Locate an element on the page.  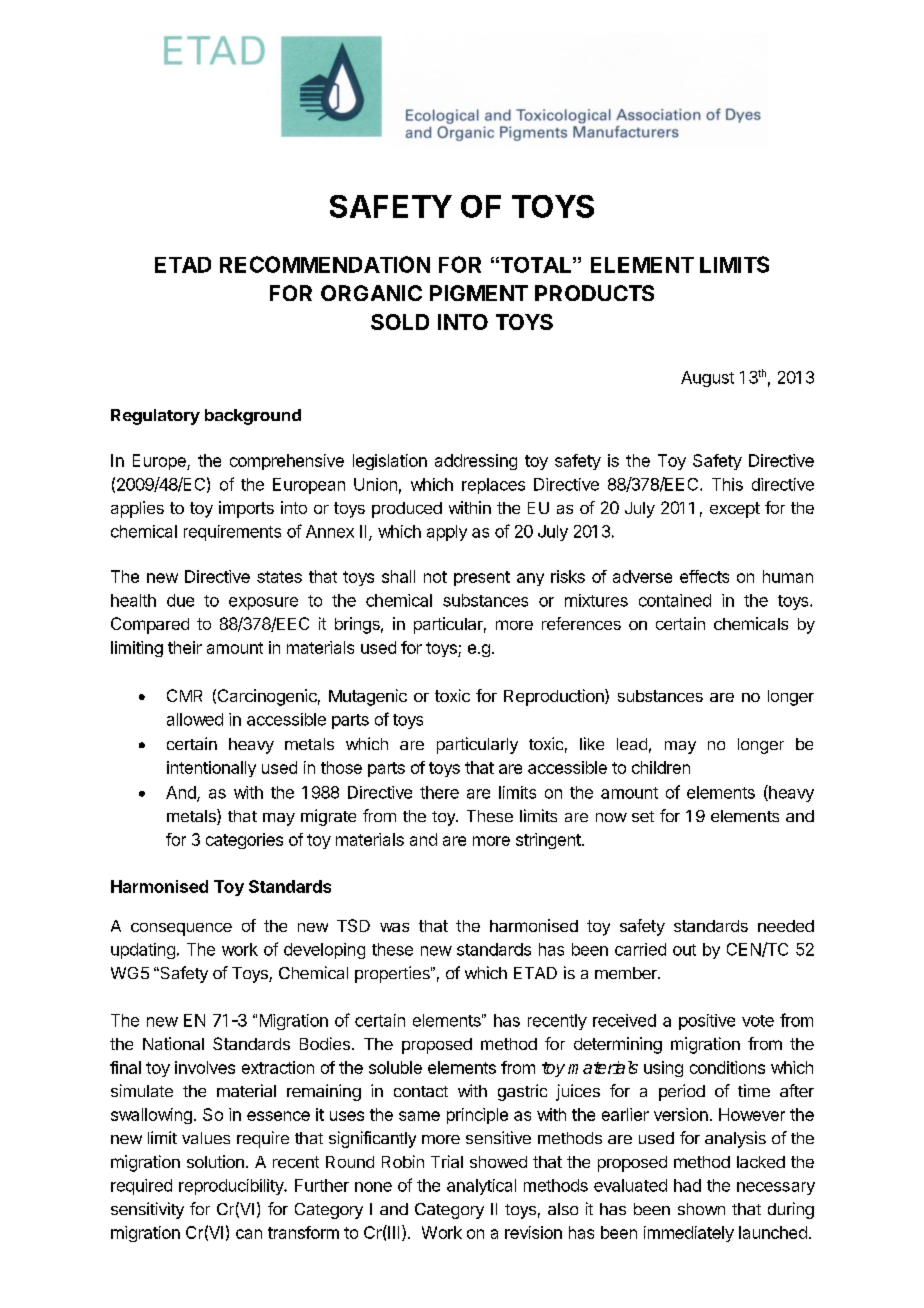
RECOMMENDATION is located at coordinates (325, 264).
